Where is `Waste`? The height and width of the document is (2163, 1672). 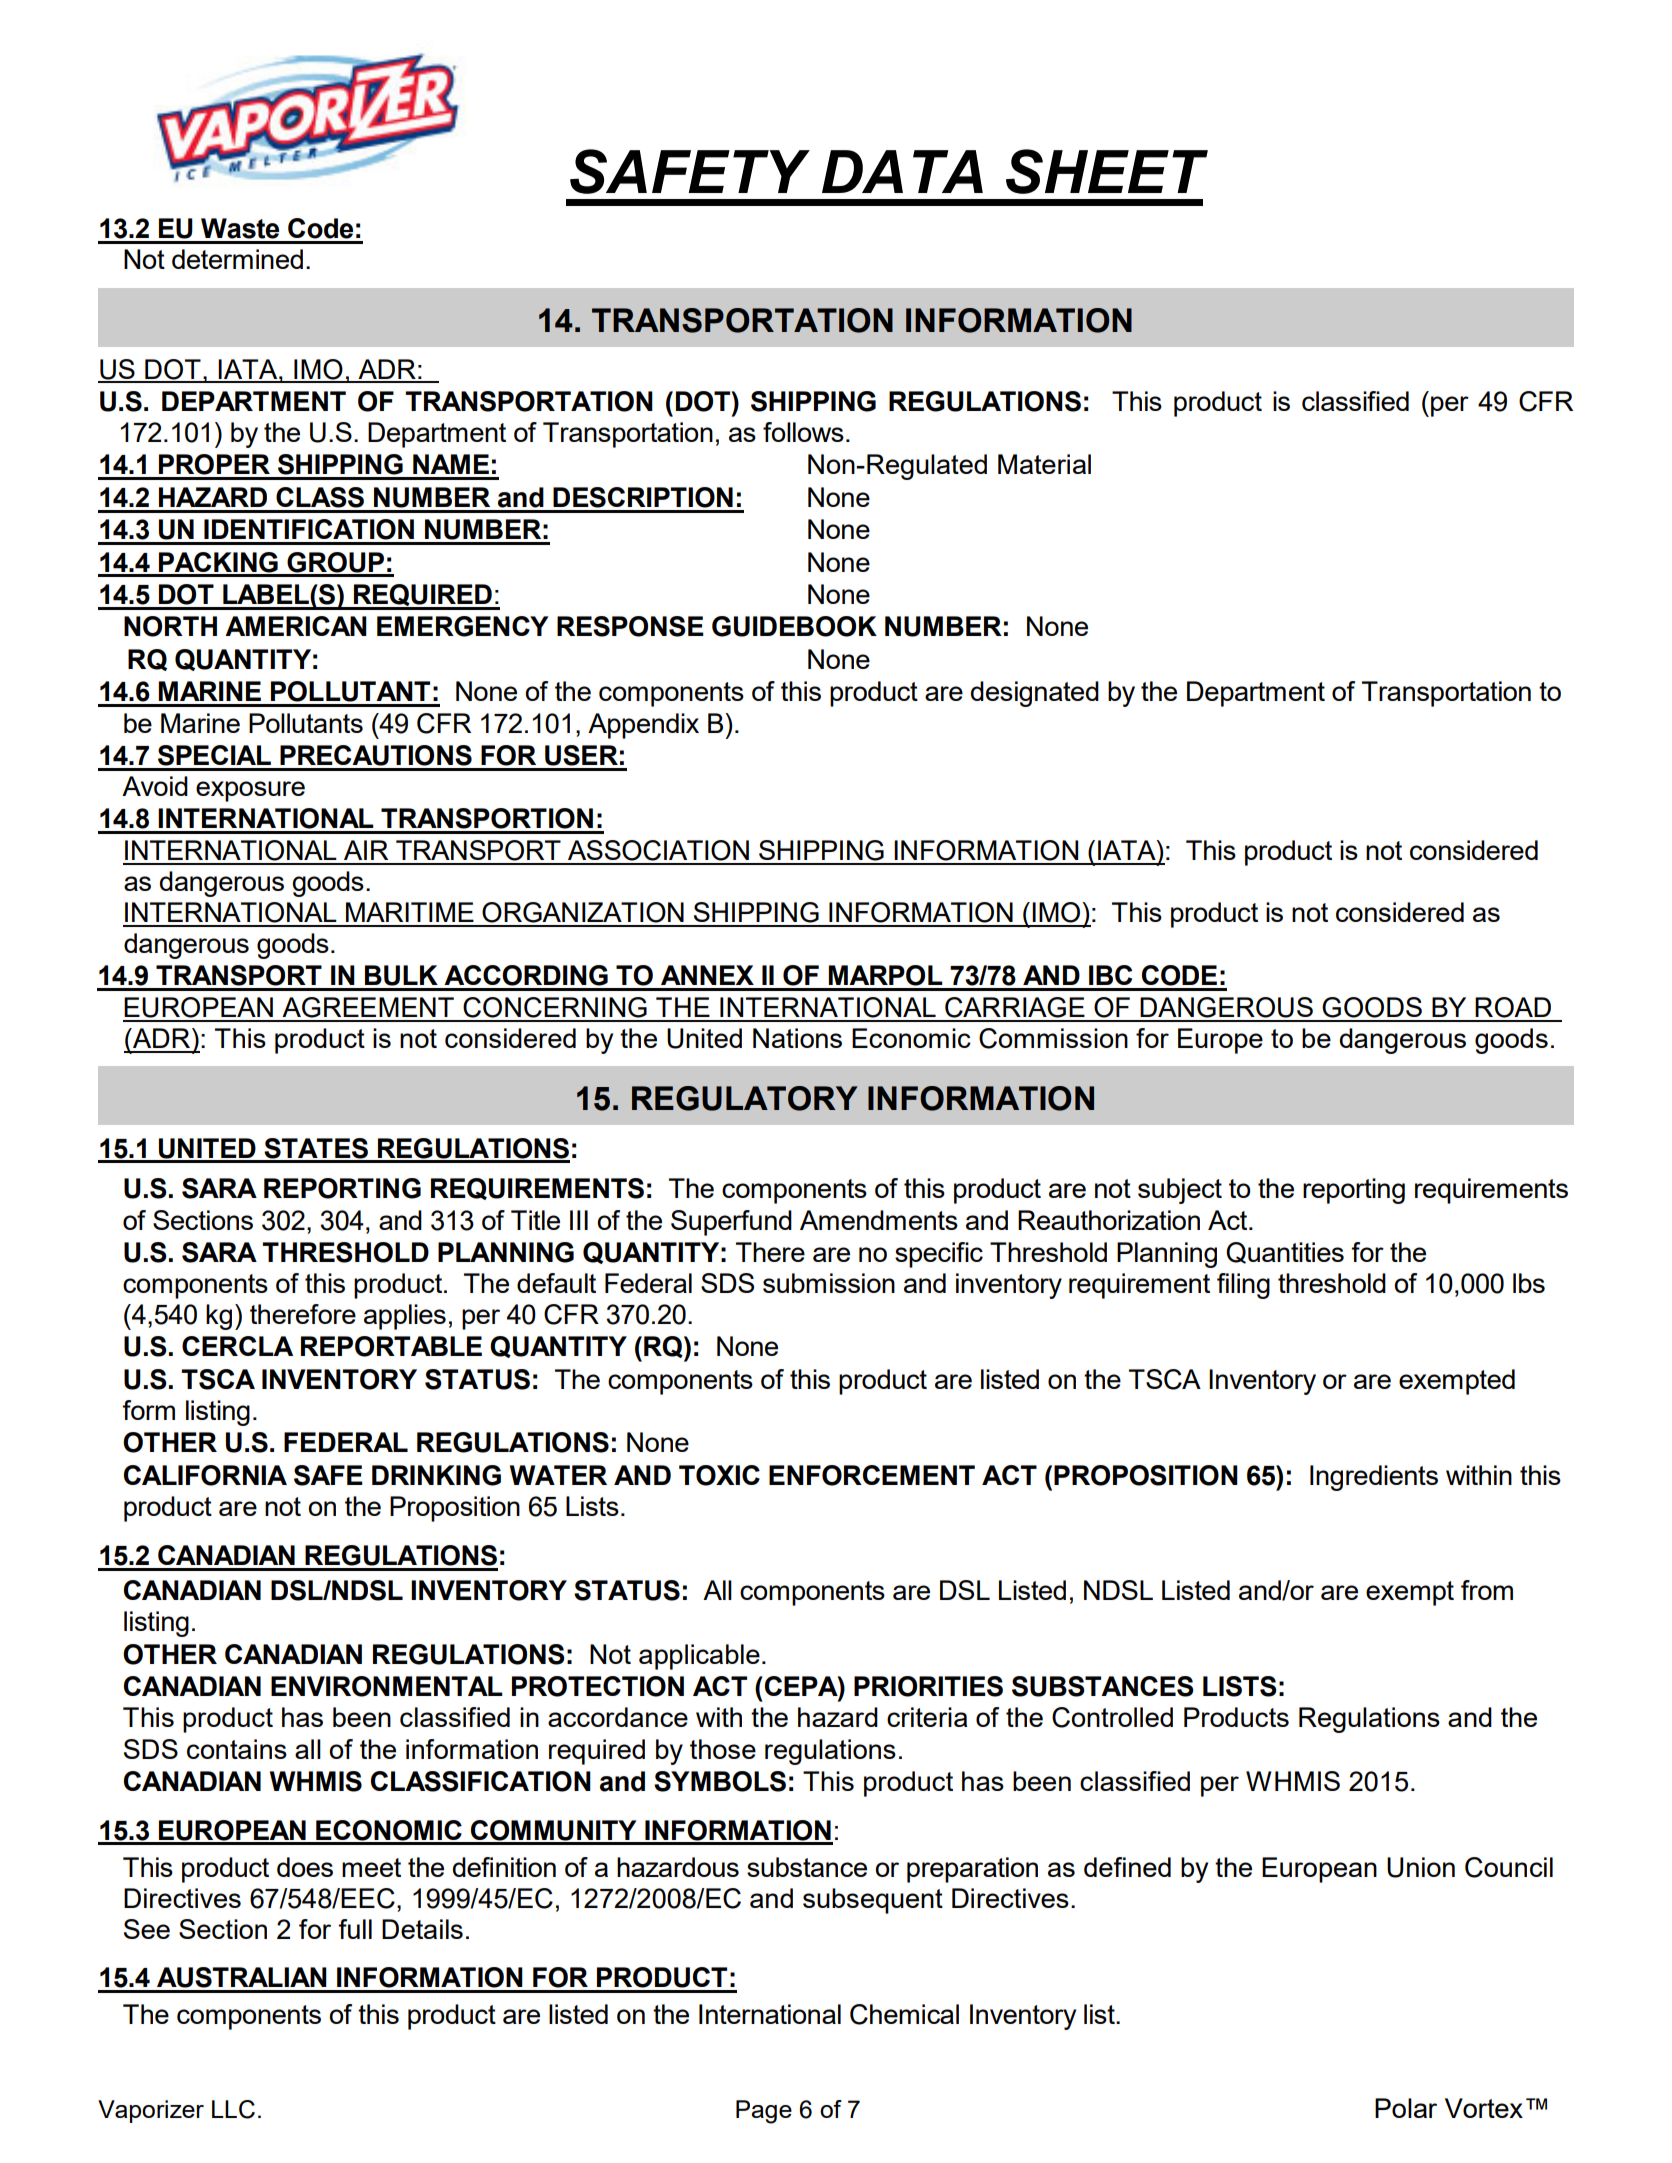
Waste is located at coordinates (240, 228).
